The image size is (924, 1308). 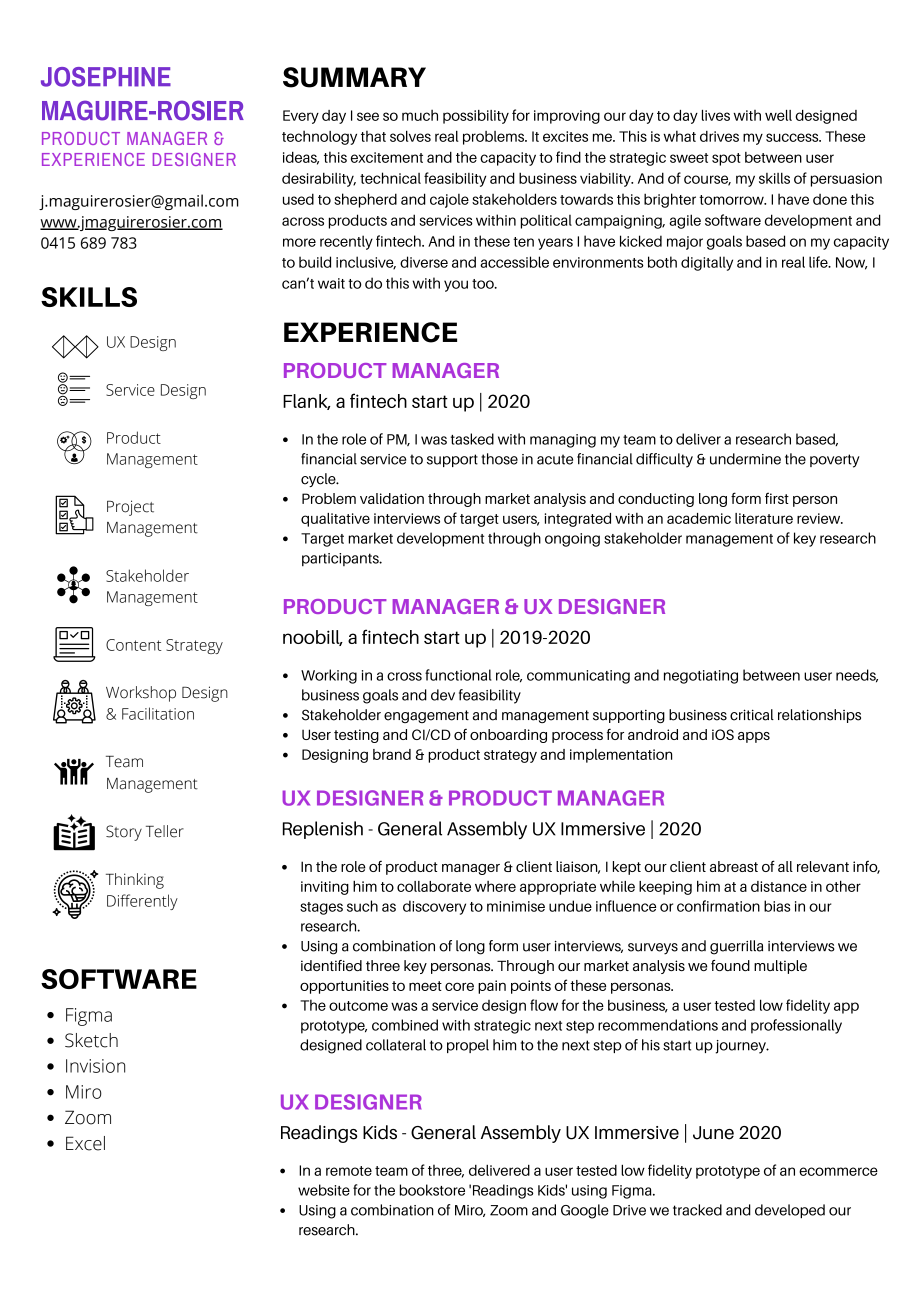 I want to click on bookstore, so click(x=432, y=1190).
